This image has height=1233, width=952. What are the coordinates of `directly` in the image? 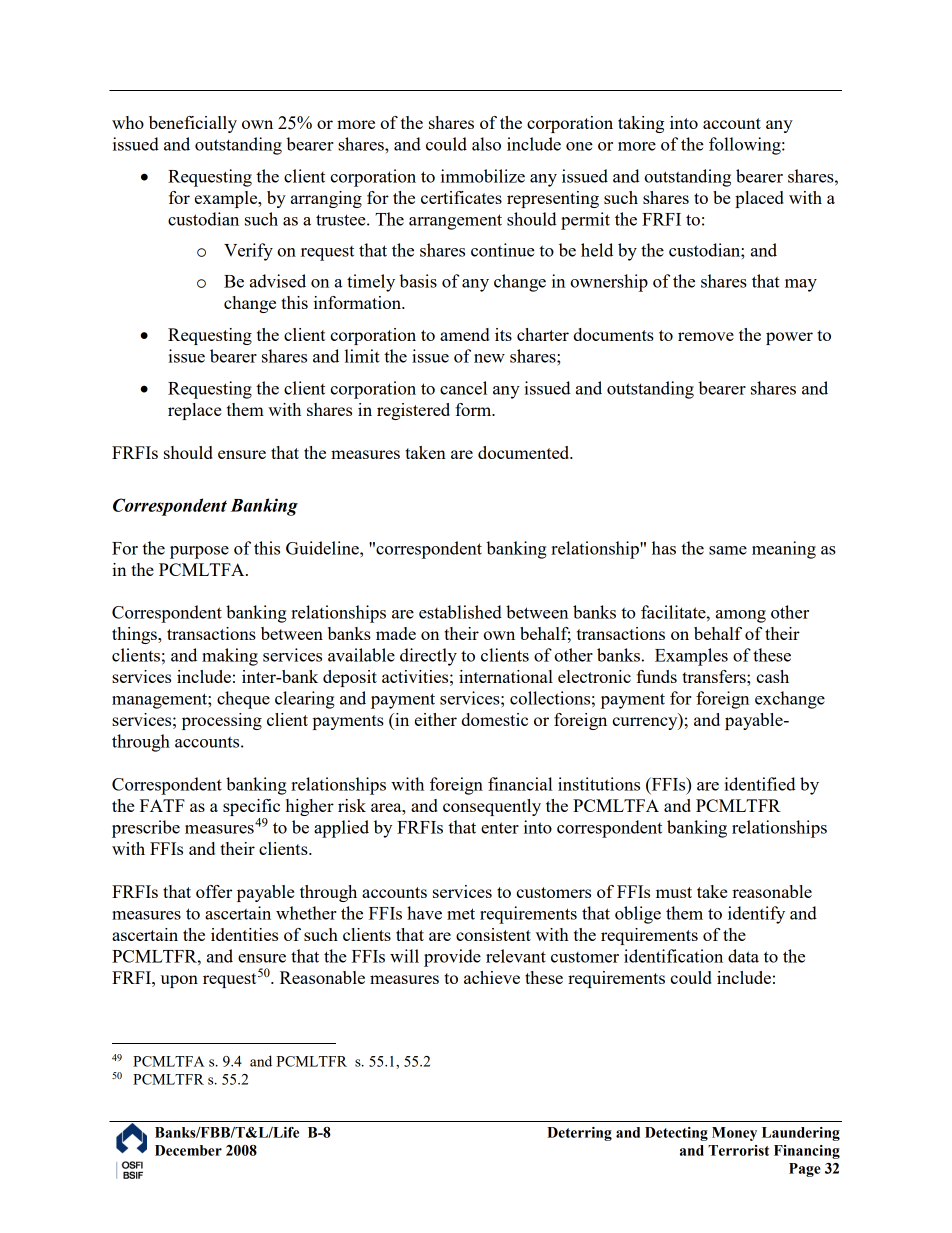 It's located at (428, 657).
